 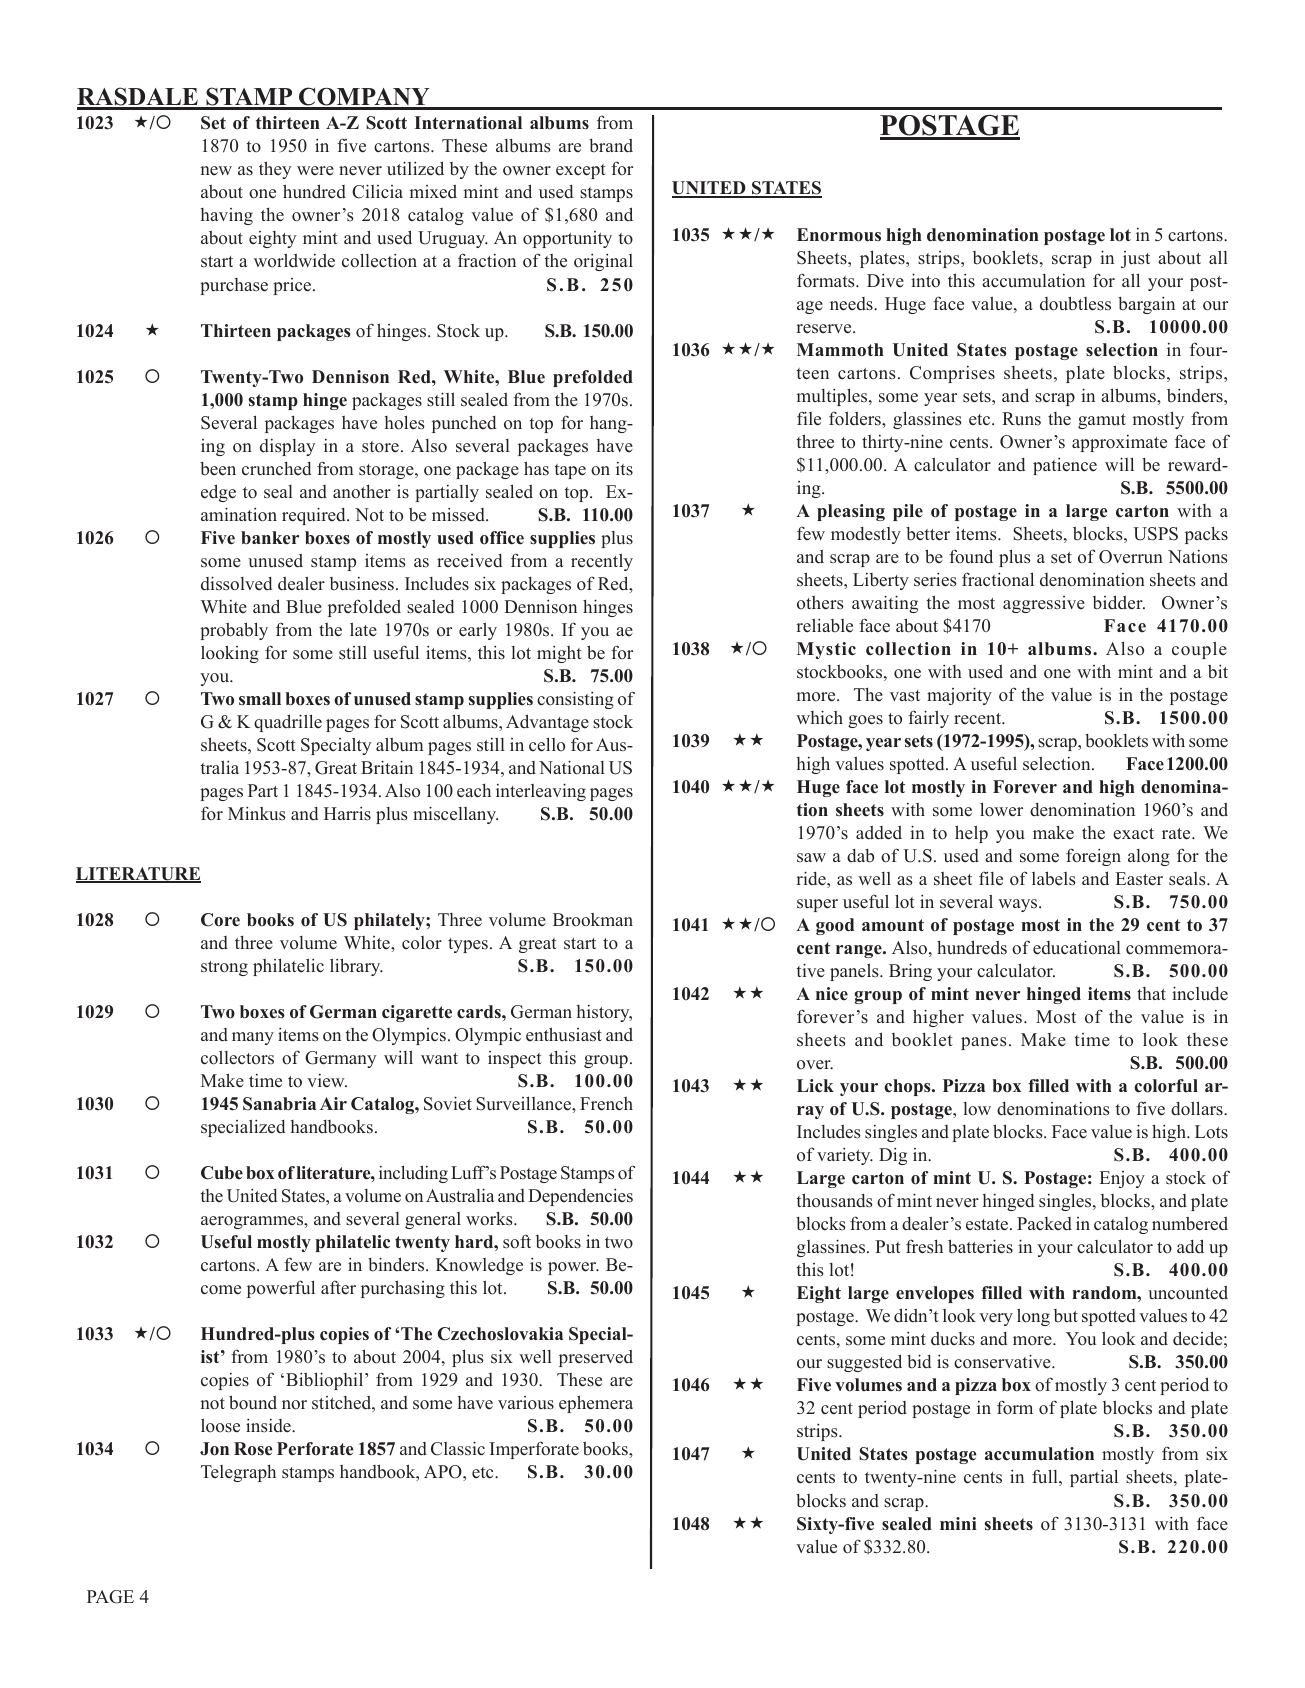 What do you see at coordinates (611, 146) in the screenshot?
I see `brand` at bounding box center [611, 146].
